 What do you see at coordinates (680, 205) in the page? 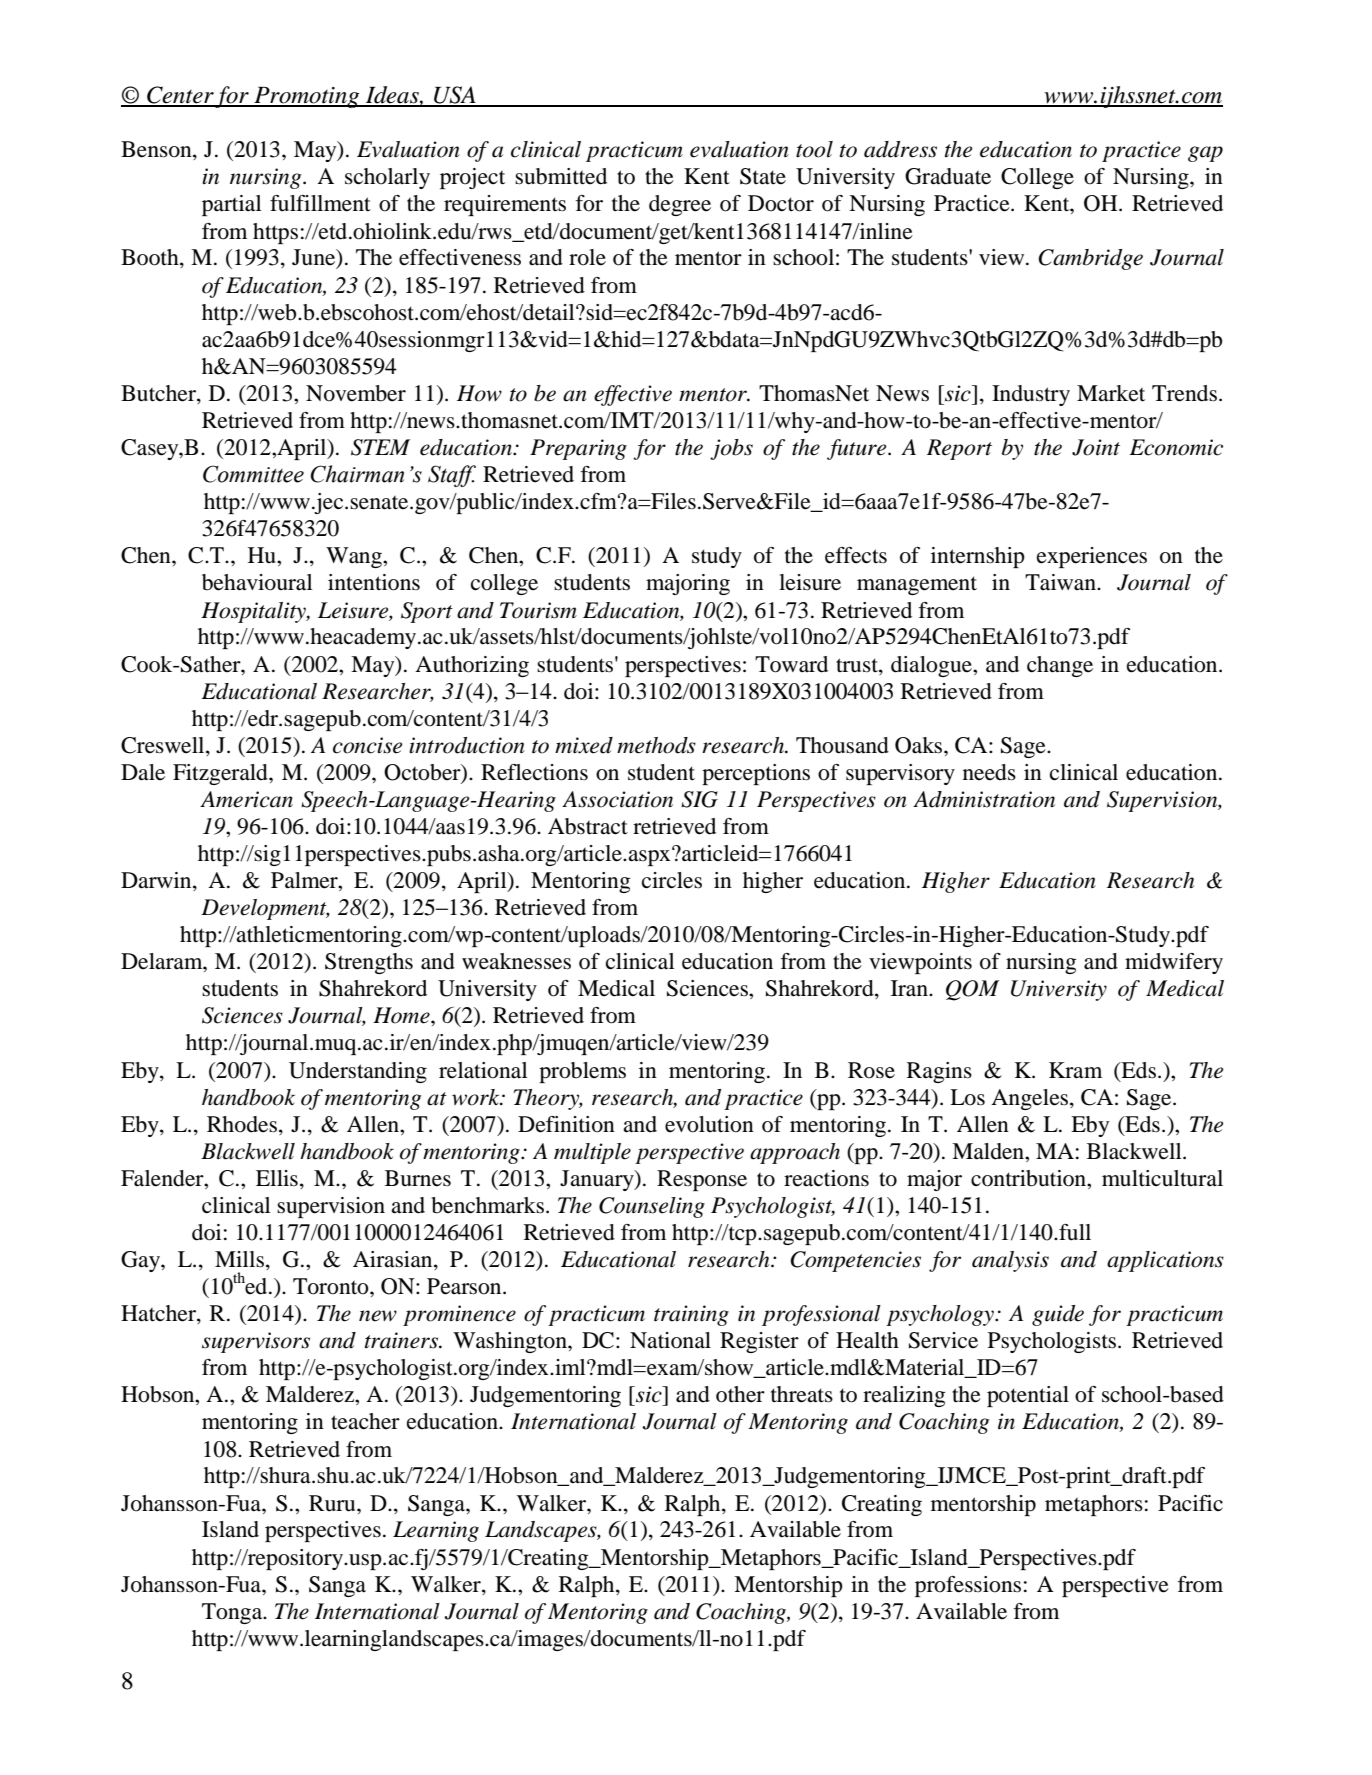
I see `degree` at bounding box center [680, 205].
